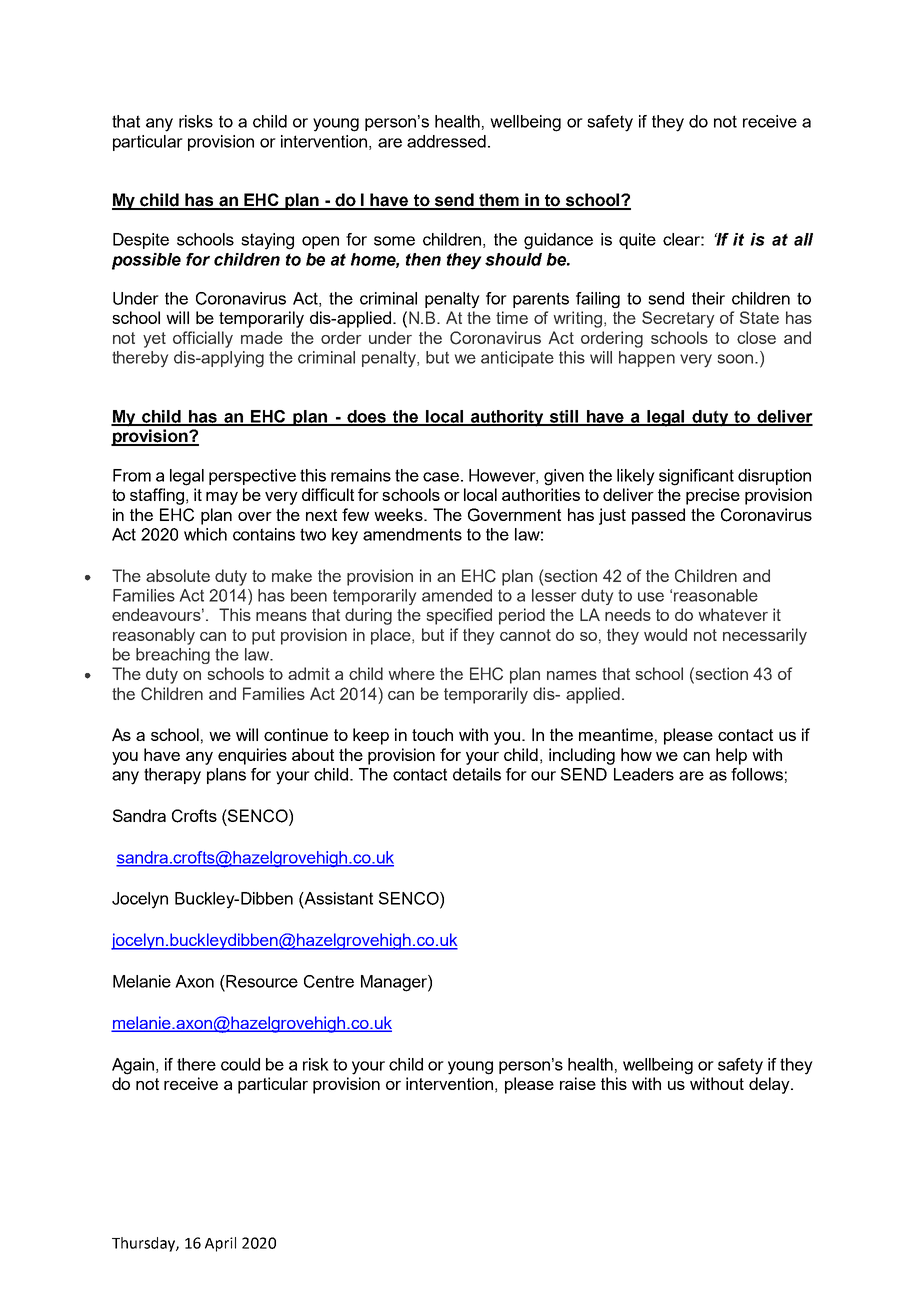 This screenshot has width=924, height=1308. What do you see at coordinates (578, 1083) in the screenshot?
I see `raise` at bounding box center [578, 1083].
